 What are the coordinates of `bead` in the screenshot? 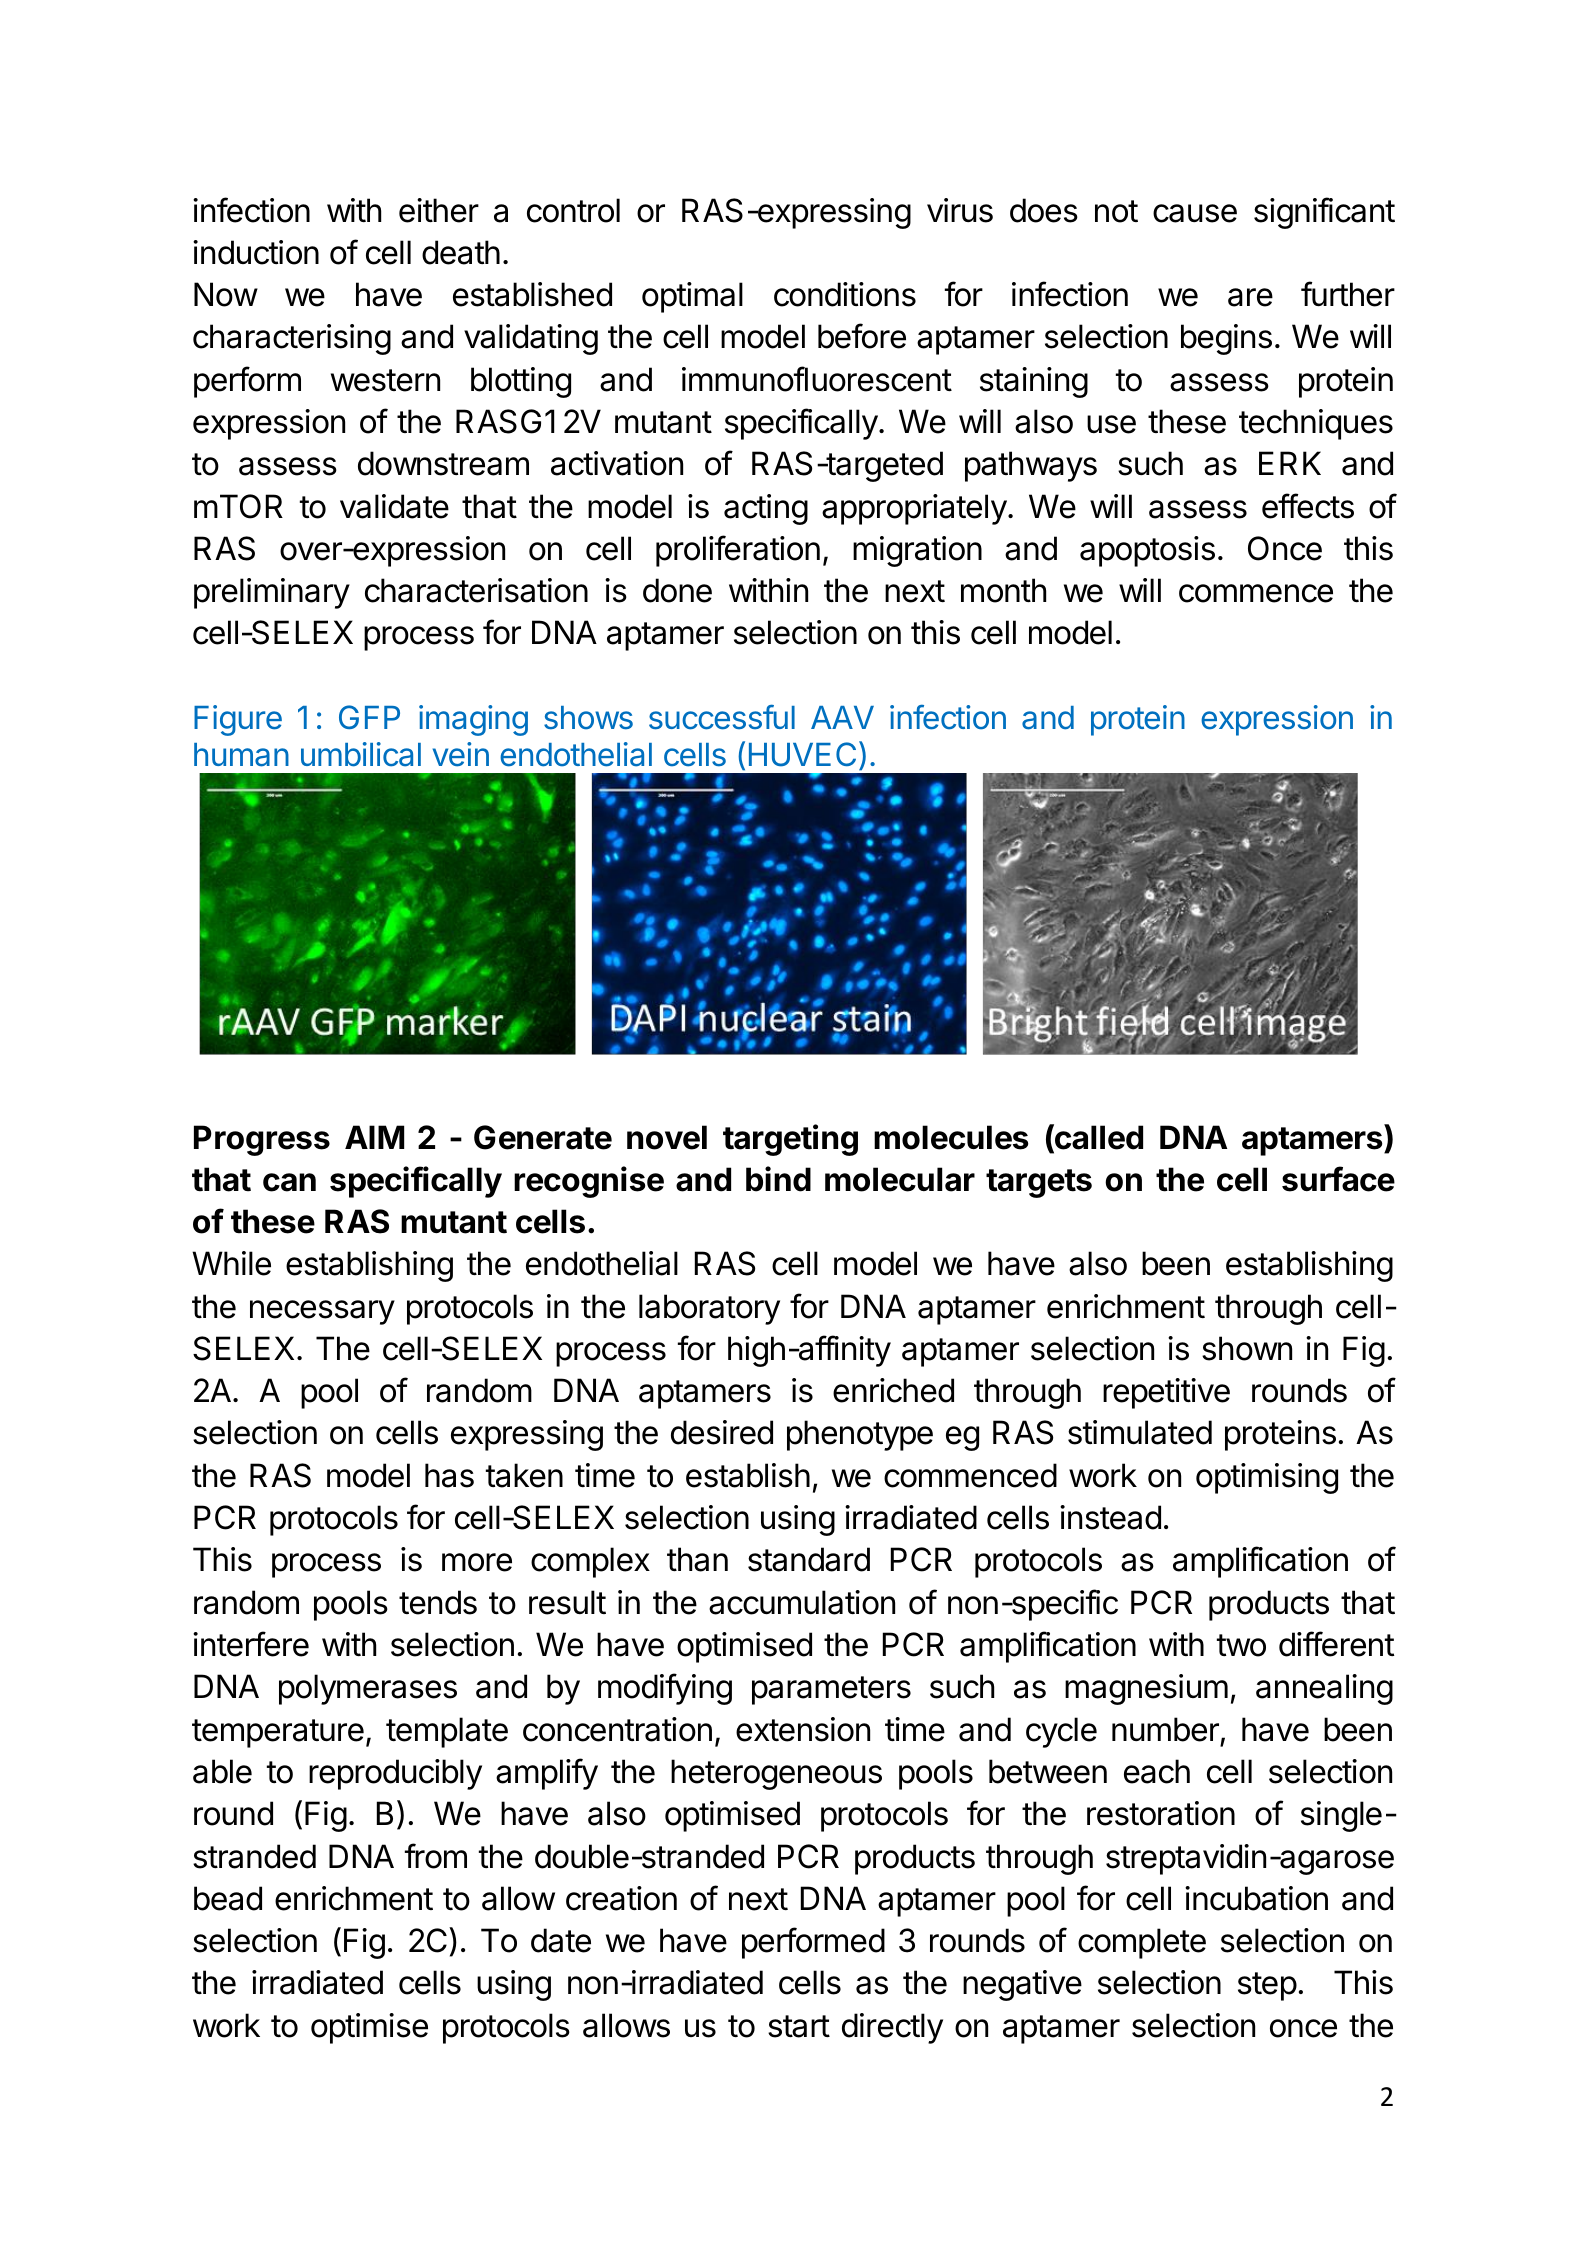 It's located at (228, 1898).
